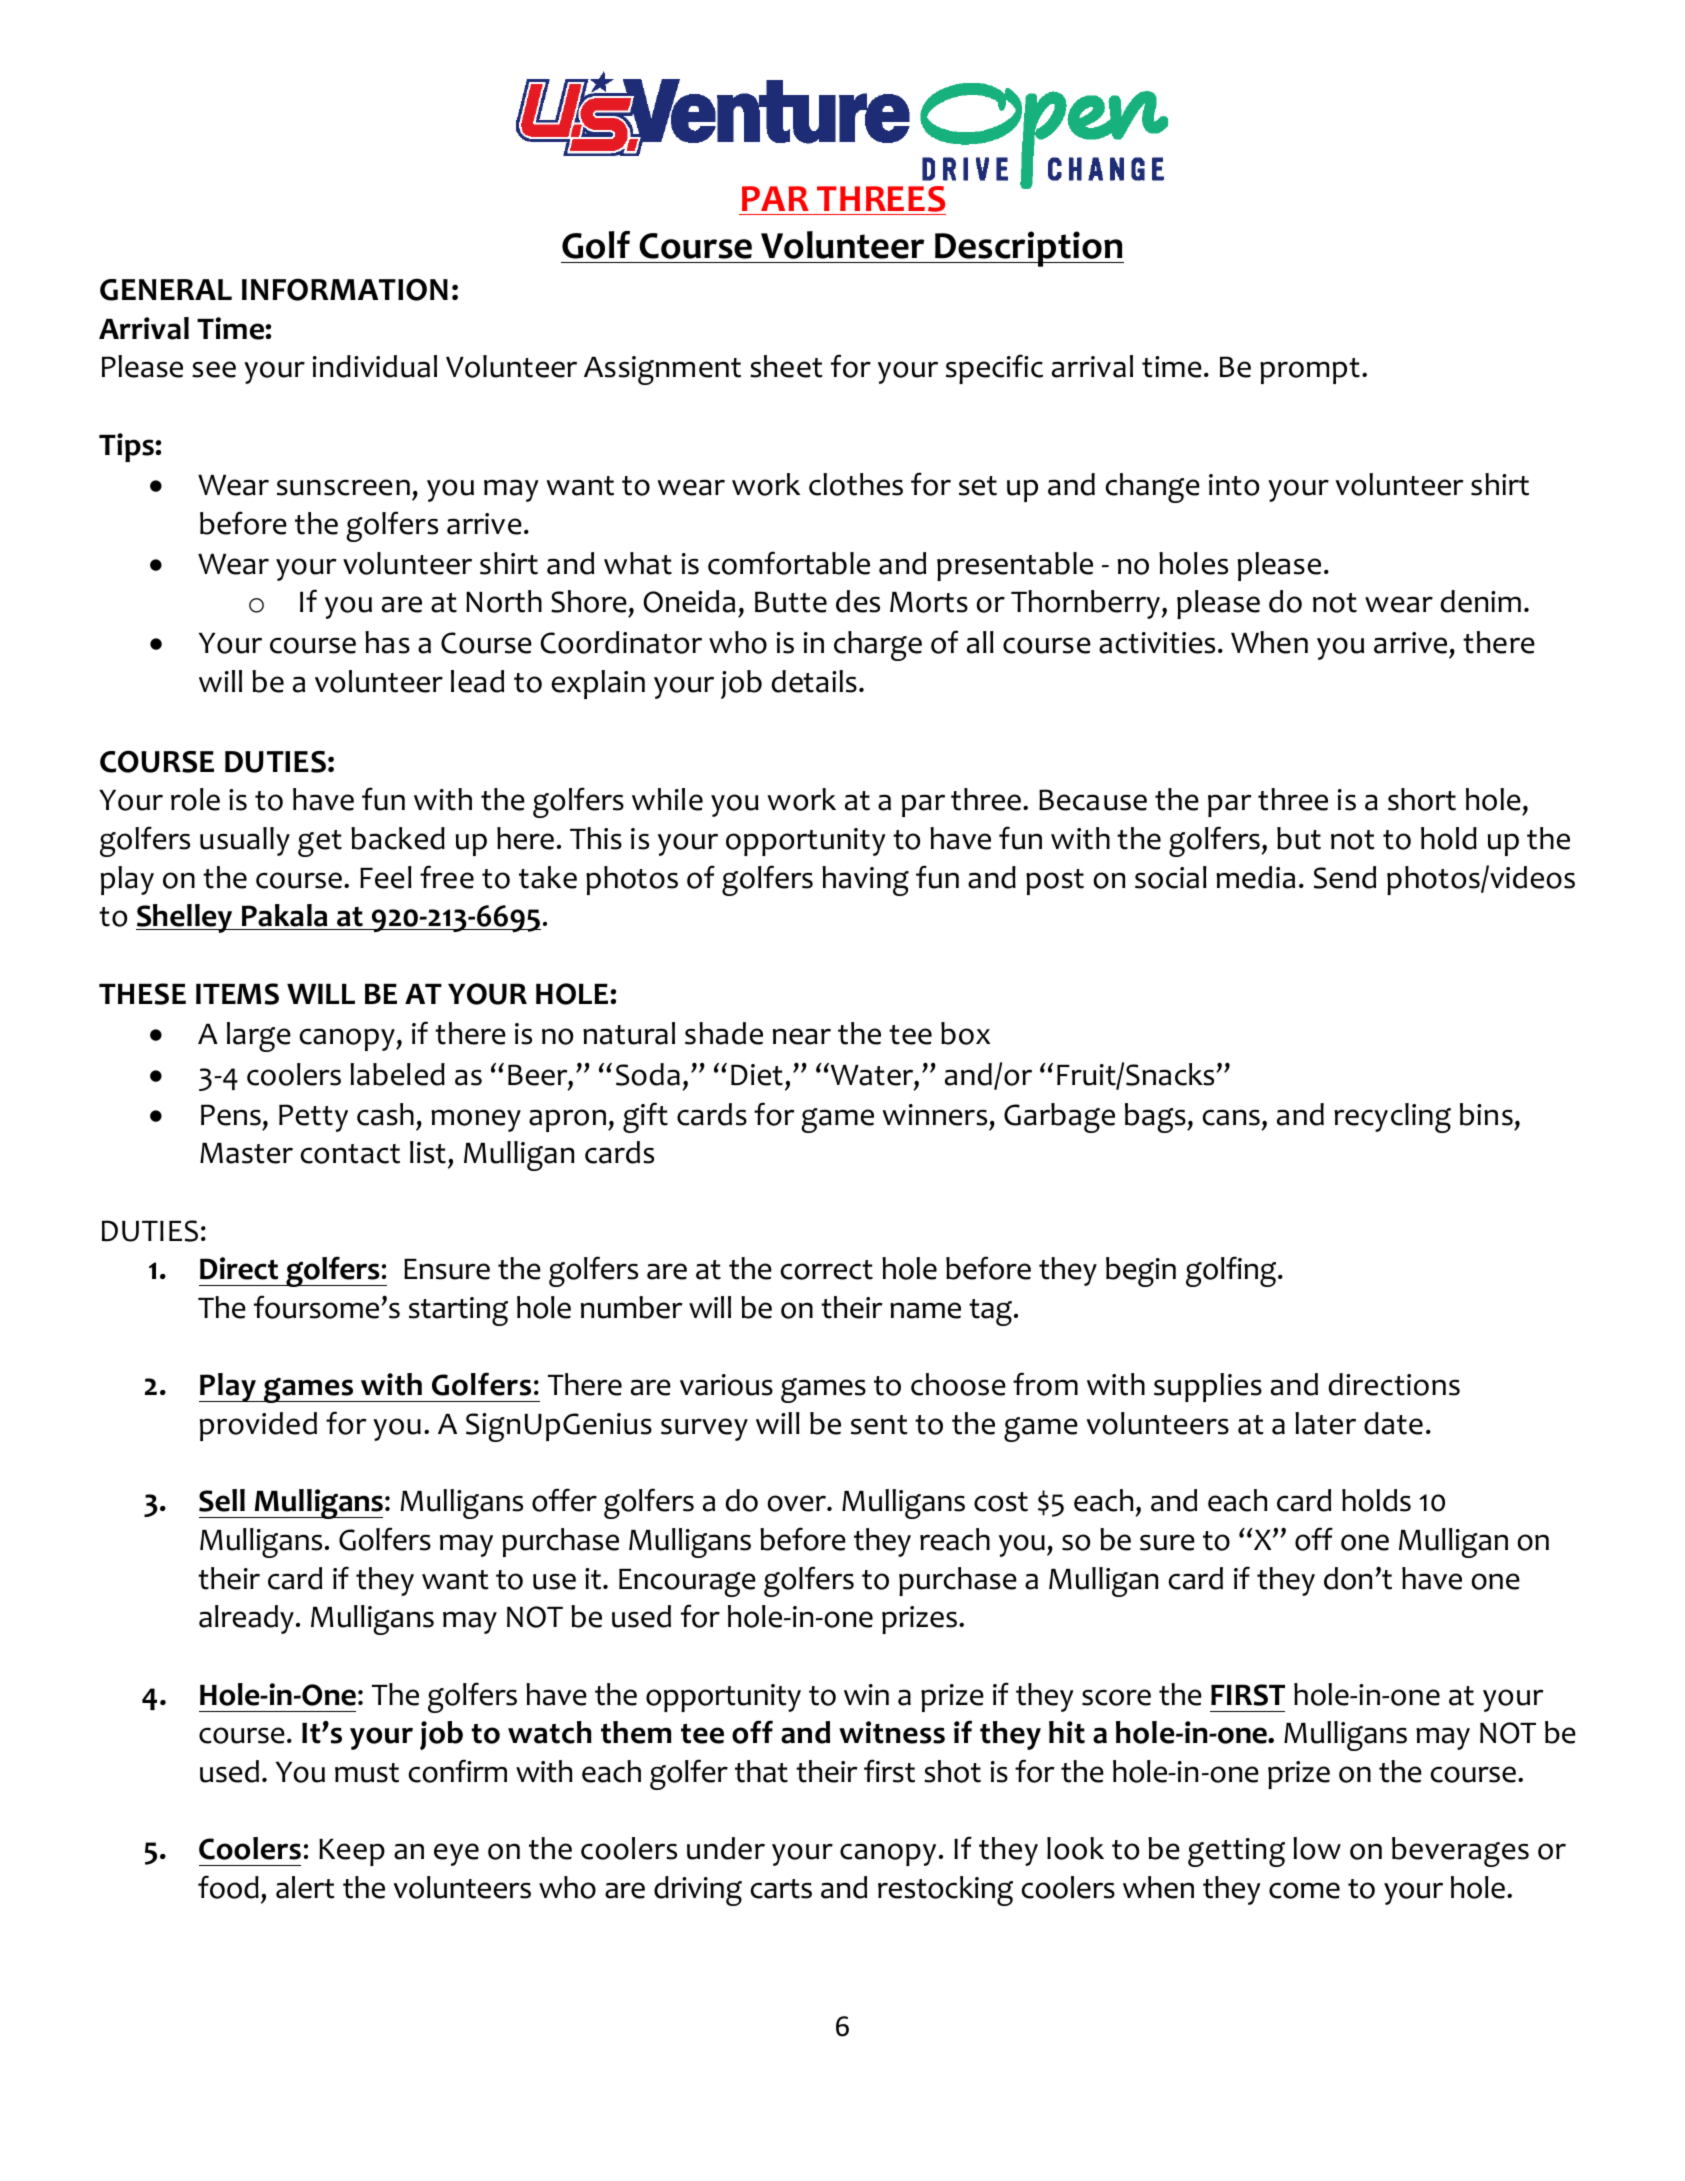 The width and height of the screenshot is (1685, 2181). I want to click on Diet, so click(757, 1075).
